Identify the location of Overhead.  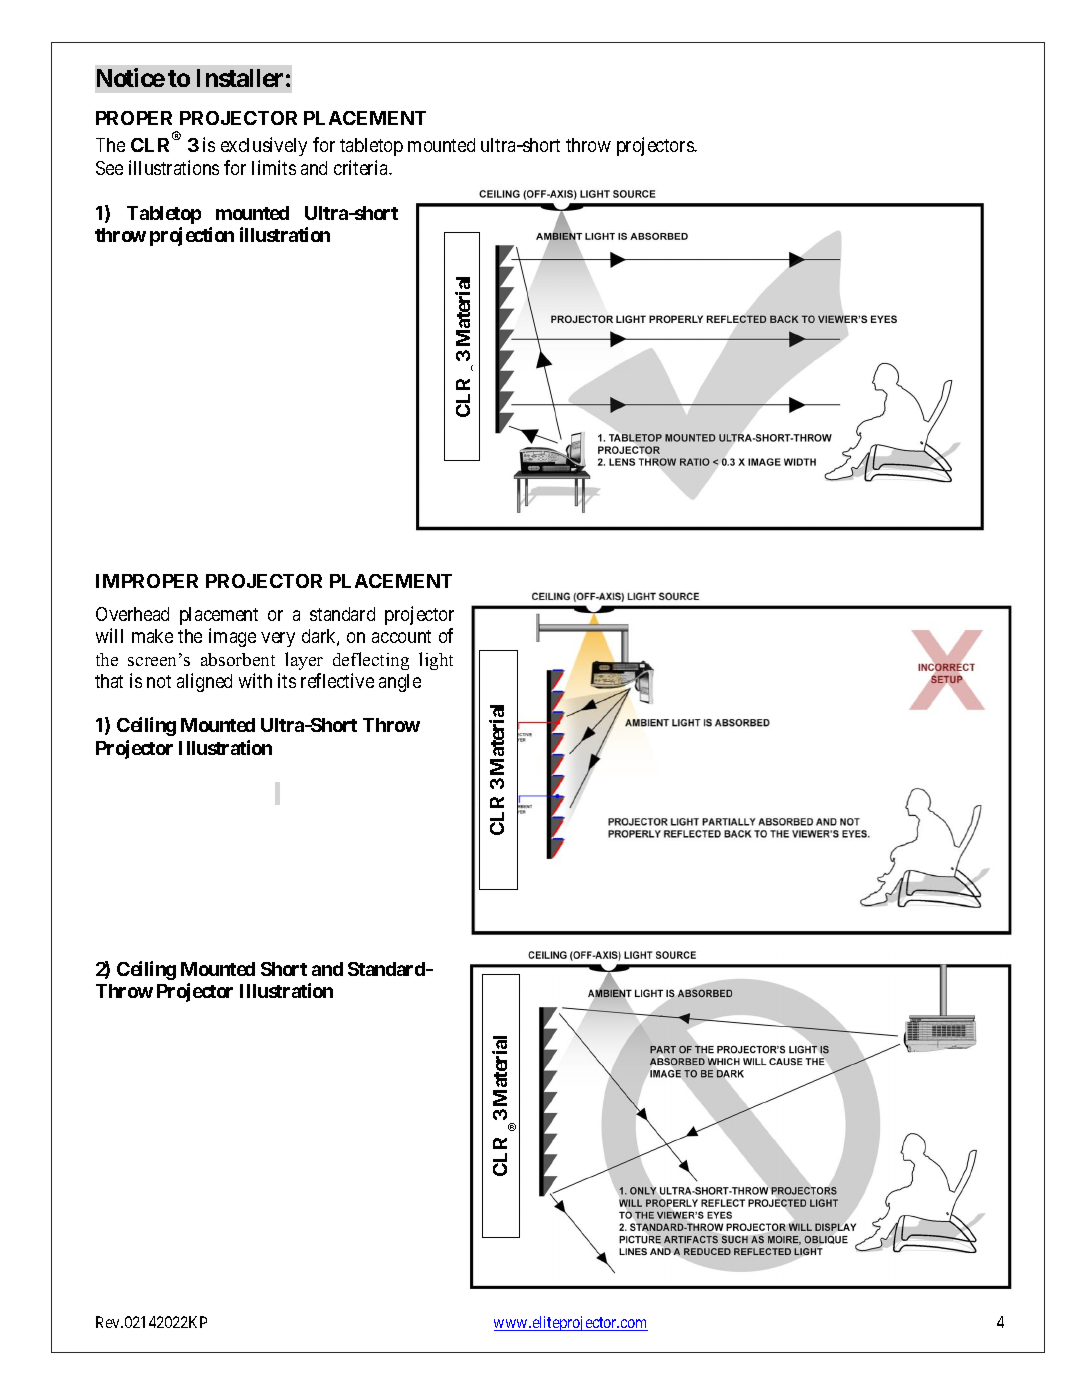
(132, 614).
